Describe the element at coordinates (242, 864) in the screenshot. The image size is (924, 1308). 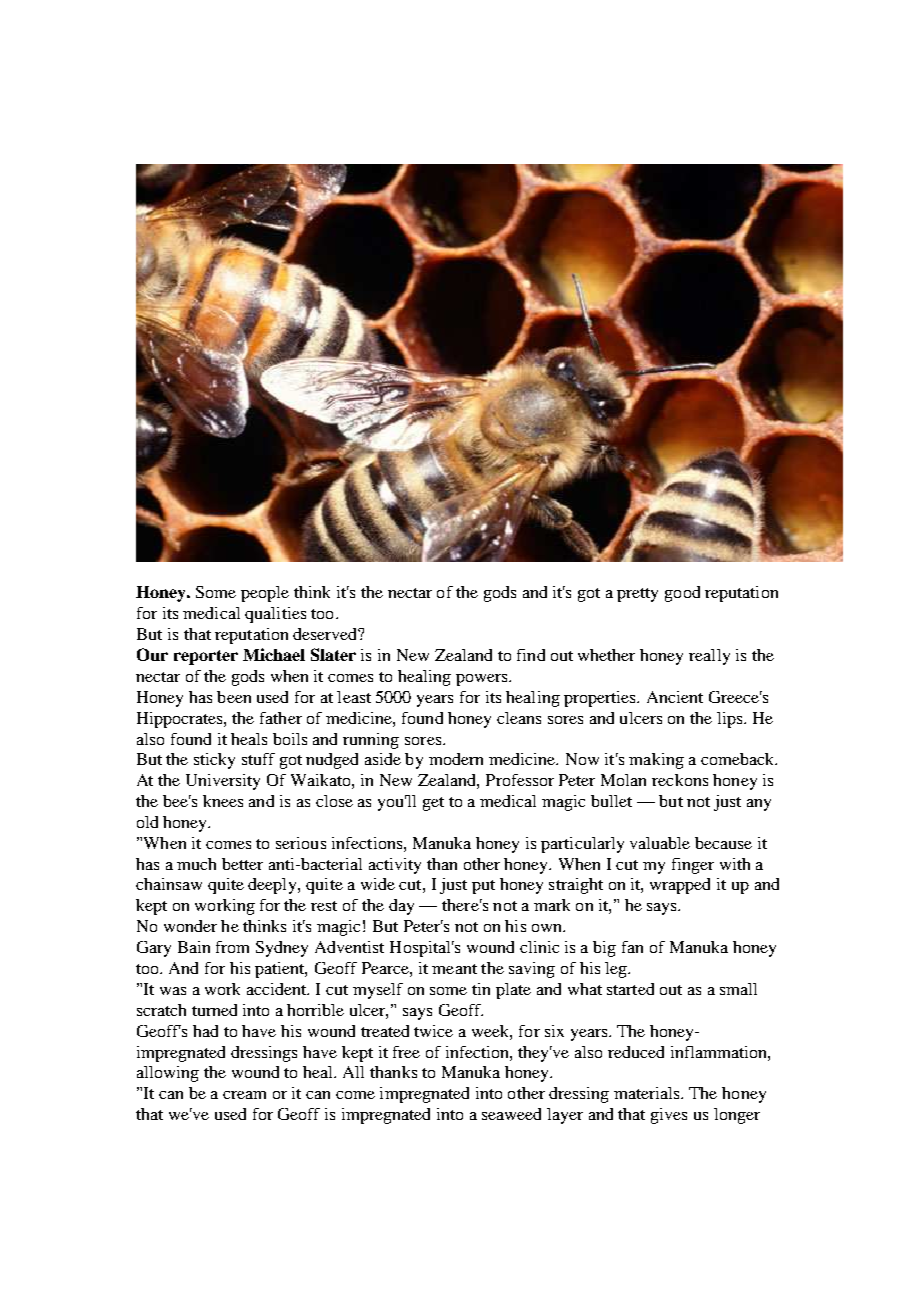
I see `better` at that location.
